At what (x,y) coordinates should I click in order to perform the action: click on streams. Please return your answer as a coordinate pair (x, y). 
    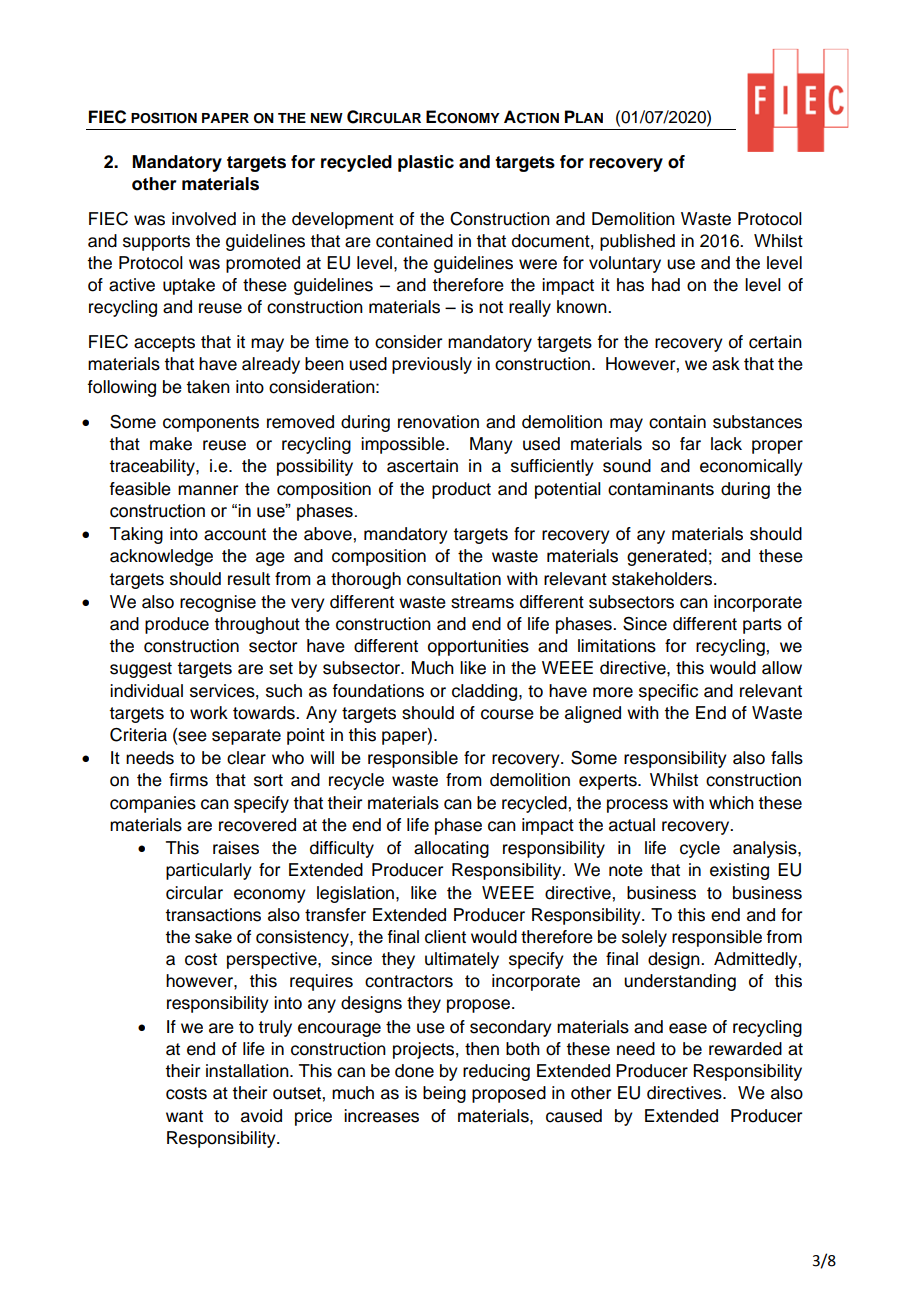
    Looking at the image, I should click on (482, 602).
